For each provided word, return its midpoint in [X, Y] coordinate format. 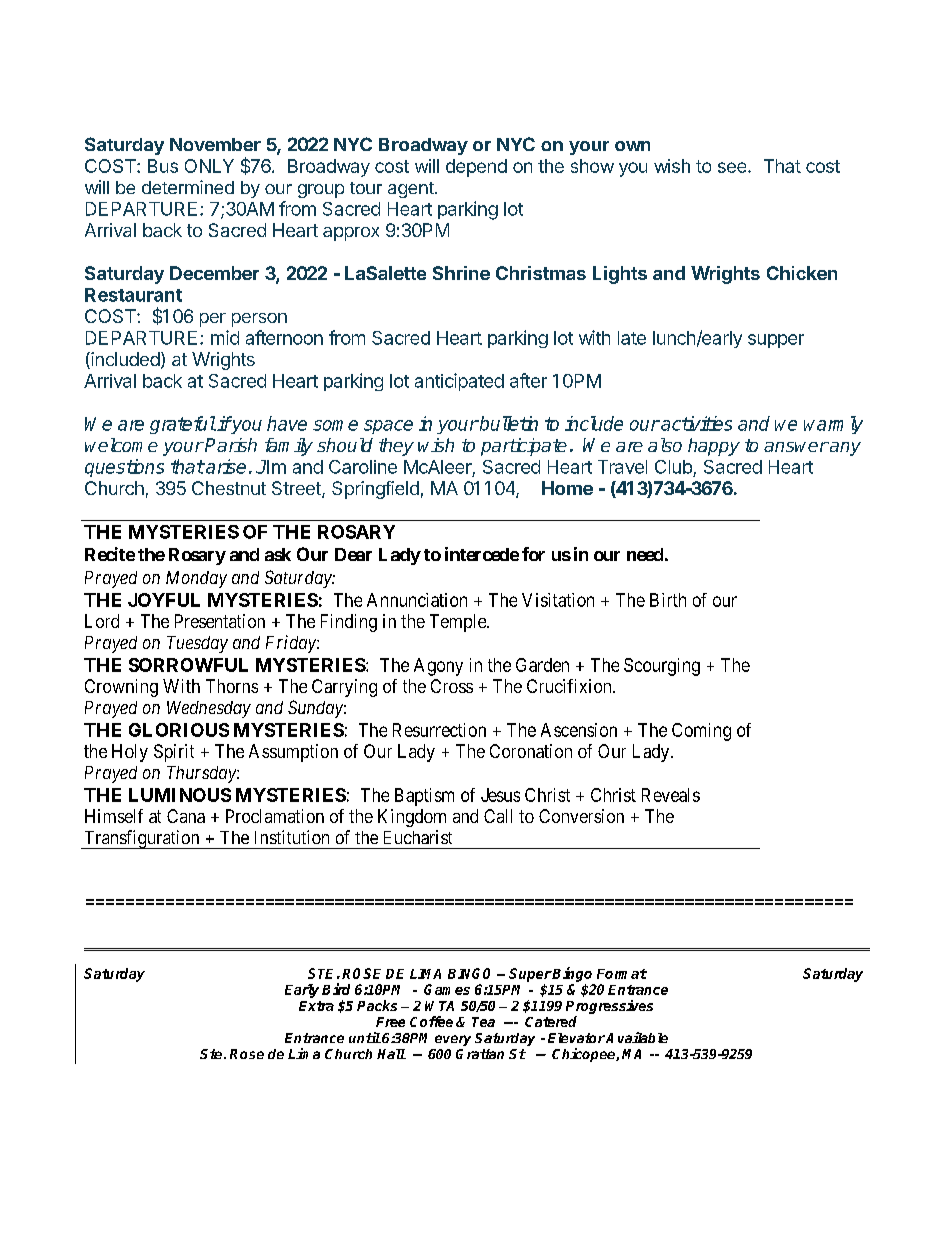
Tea [483, 1022]
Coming [701, 732]
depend [476, 168]
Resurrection [439, 730]
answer [796, 447]
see [733, 167]
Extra [316, 1006]
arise [225, 466]
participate [524, 447]
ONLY [209, 166]
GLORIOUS [179, 730]
